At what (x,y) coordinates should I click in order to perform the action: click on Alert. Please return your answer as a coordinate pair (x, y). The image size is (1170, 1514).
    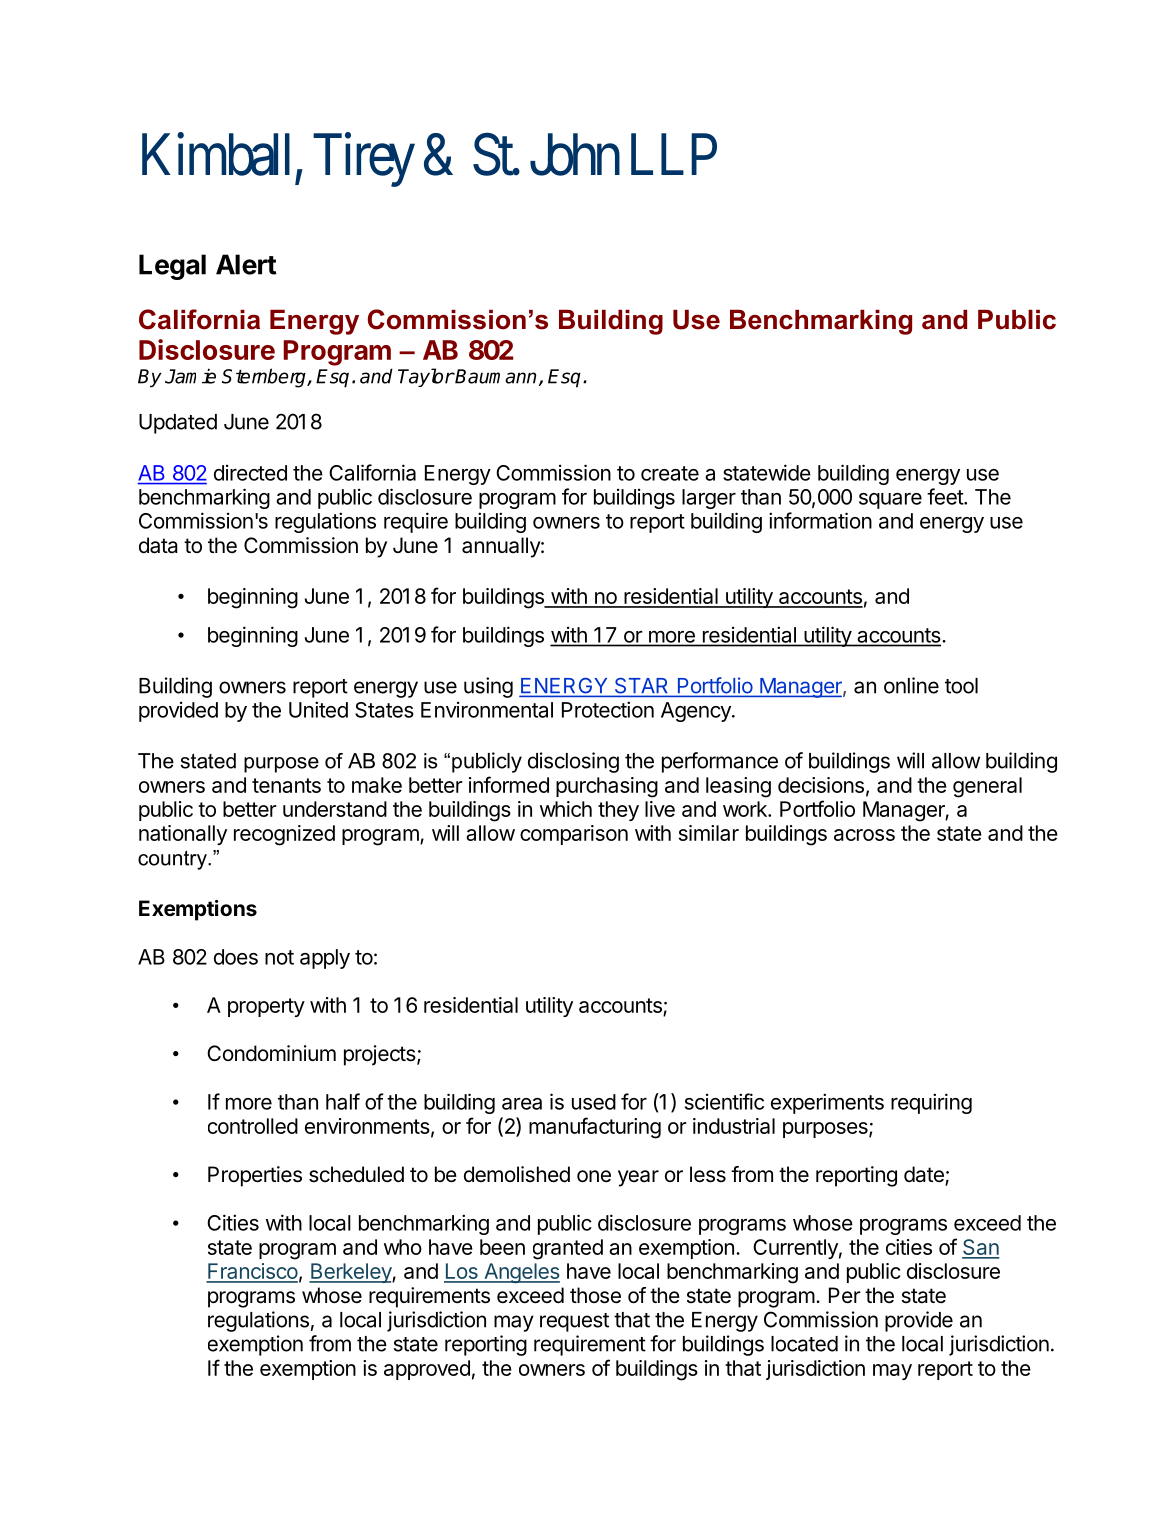
    Looking at the image, I should click on (246, 264).
